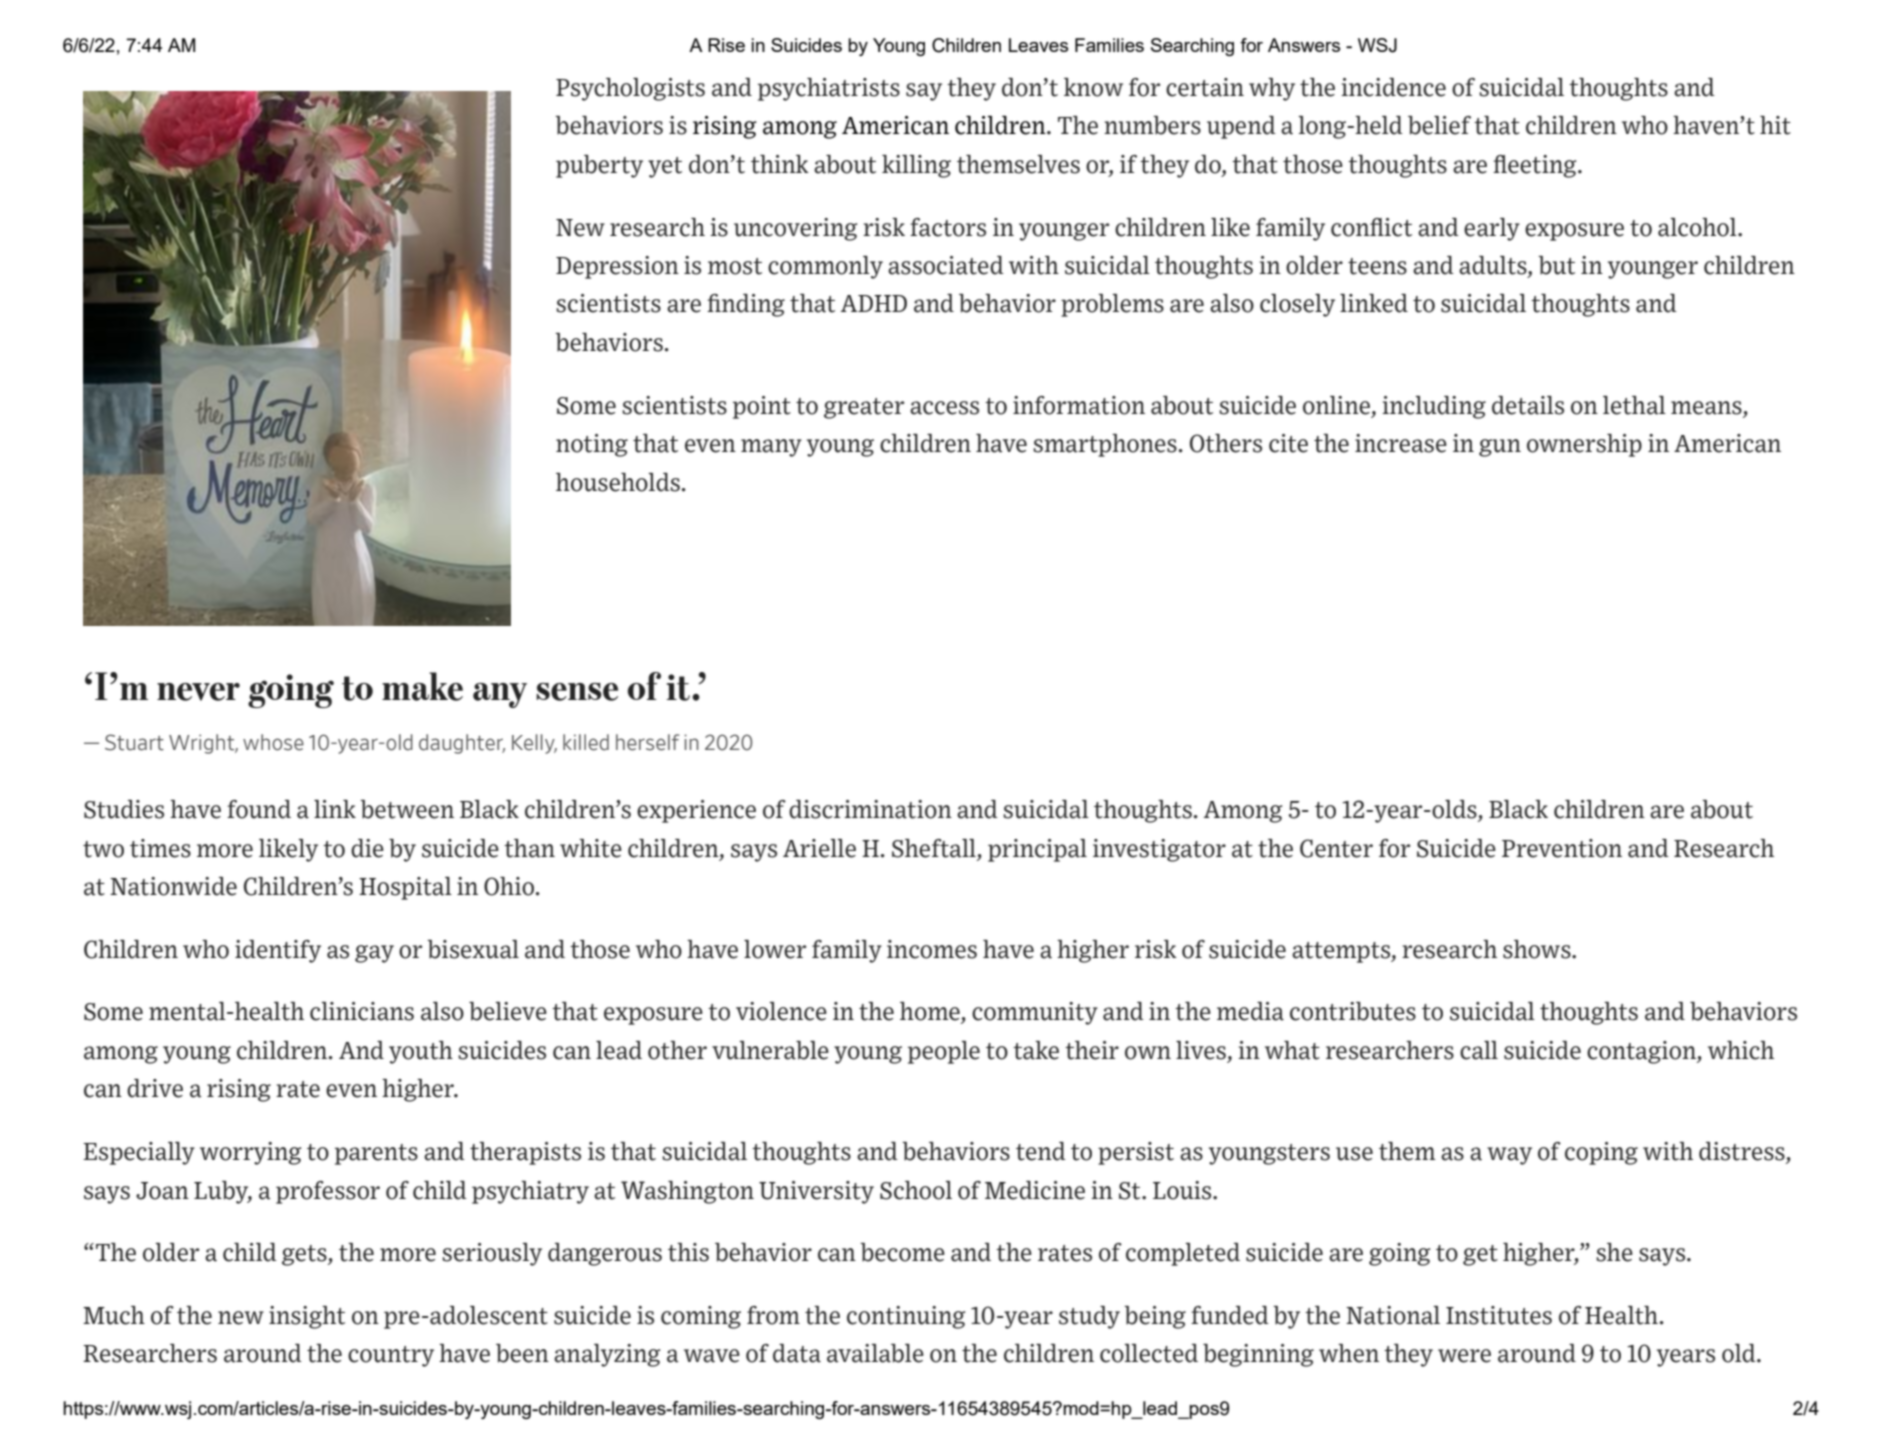  I want to click on Center, so click(1336, 848).
